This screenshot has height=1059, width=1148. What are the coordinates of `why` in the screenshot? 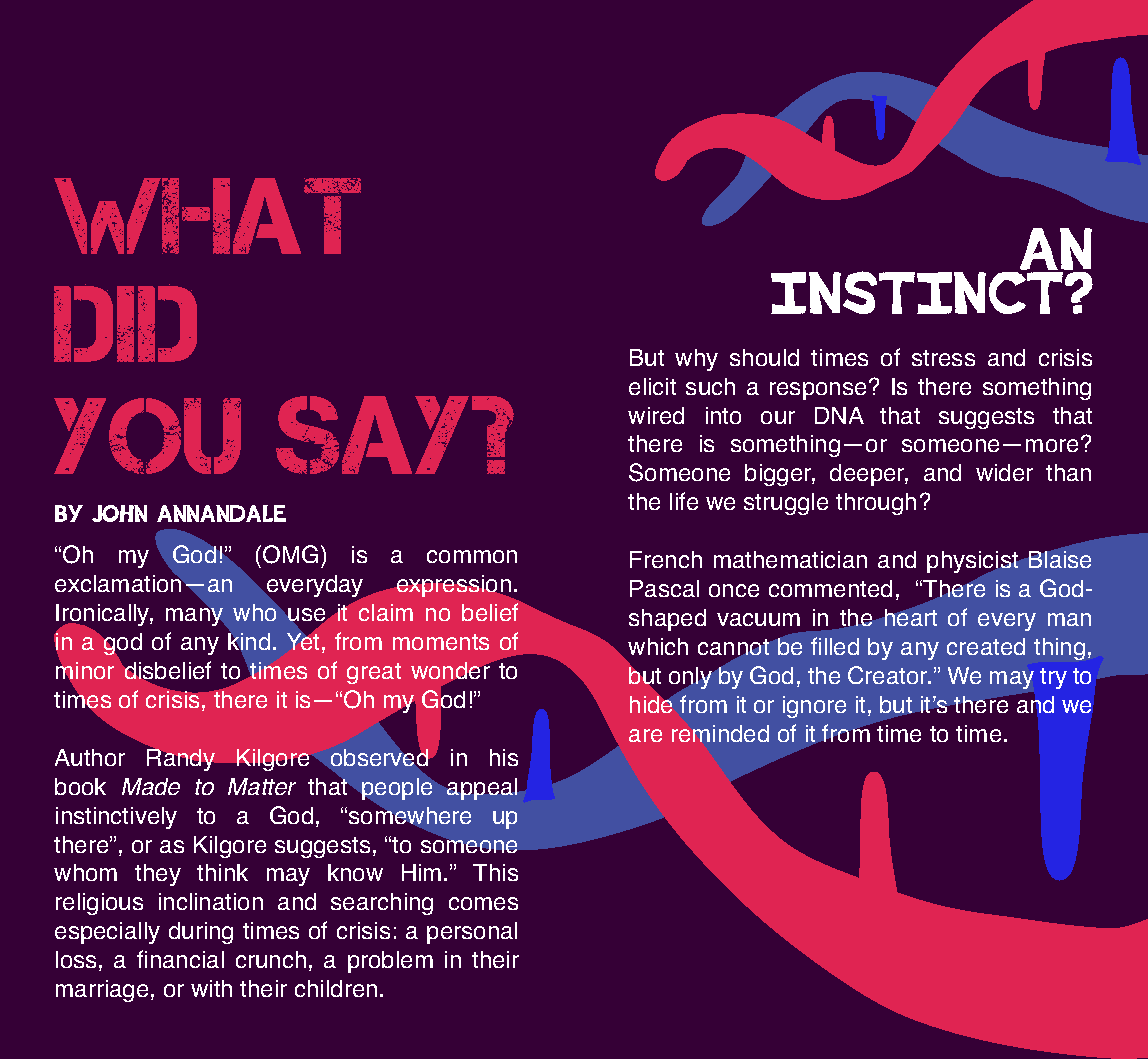 It's located at (696, 360).
